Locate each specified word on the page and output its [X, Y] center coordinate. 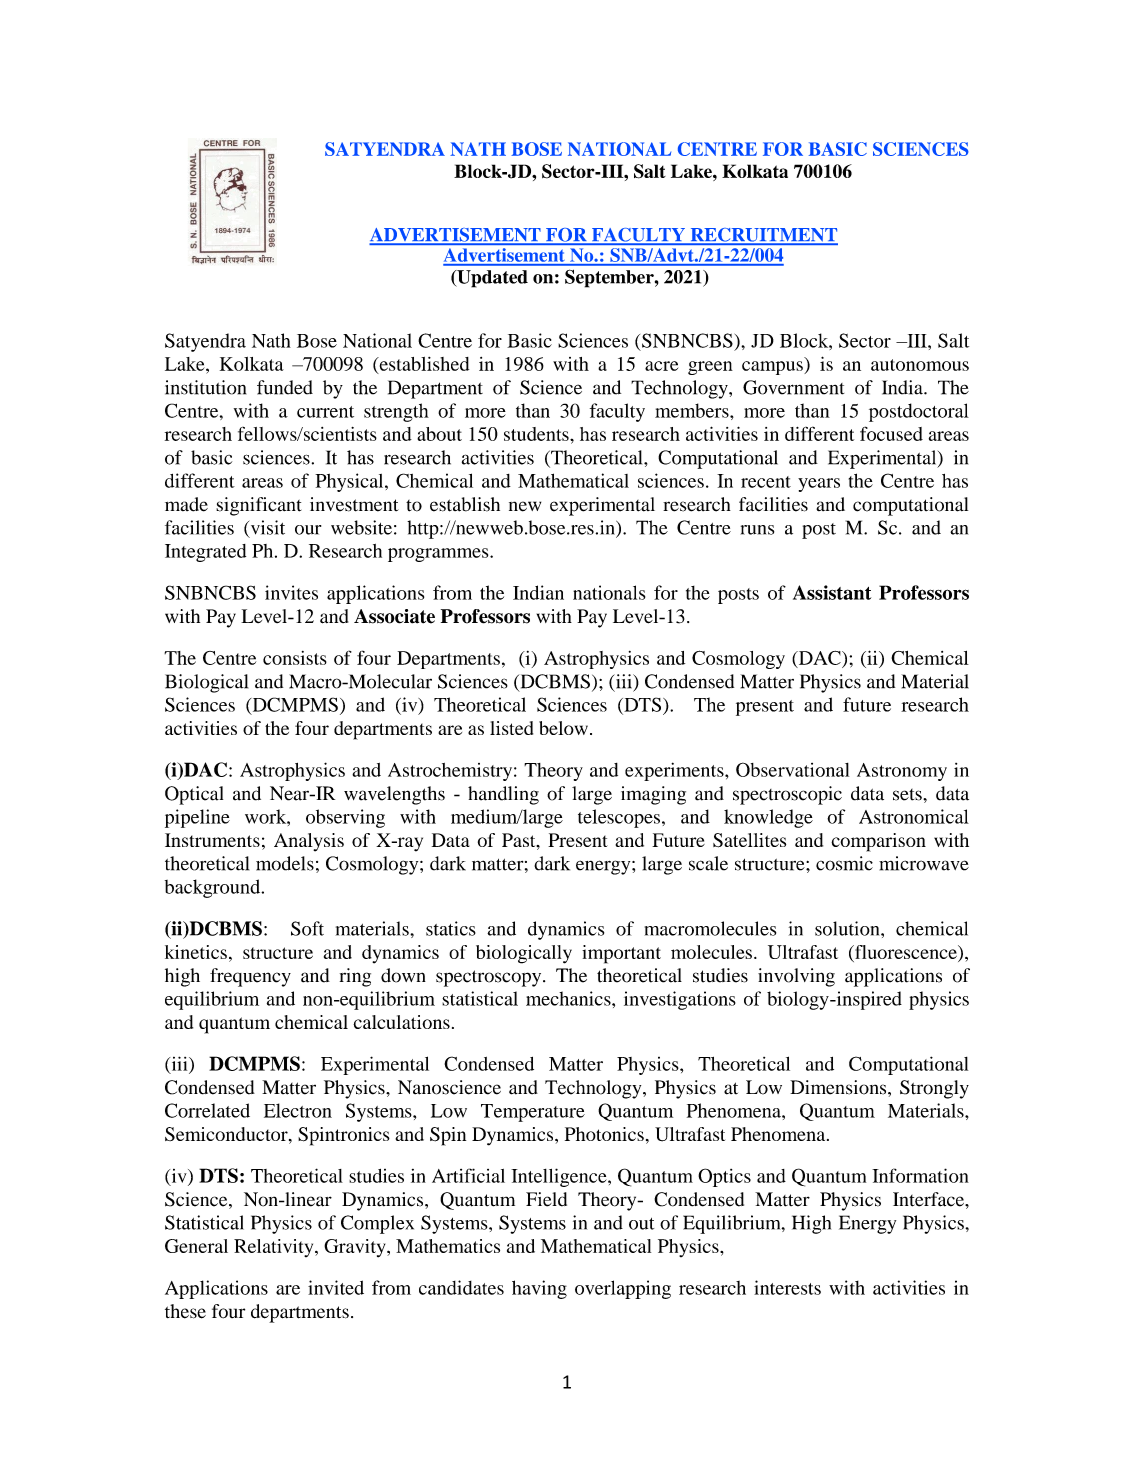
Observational [792, 769]
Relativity [275, 1248]
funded [285, 387]
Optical [194, 795]
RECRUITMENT [763, 236]
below [563, 728]
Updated [491, 279]
